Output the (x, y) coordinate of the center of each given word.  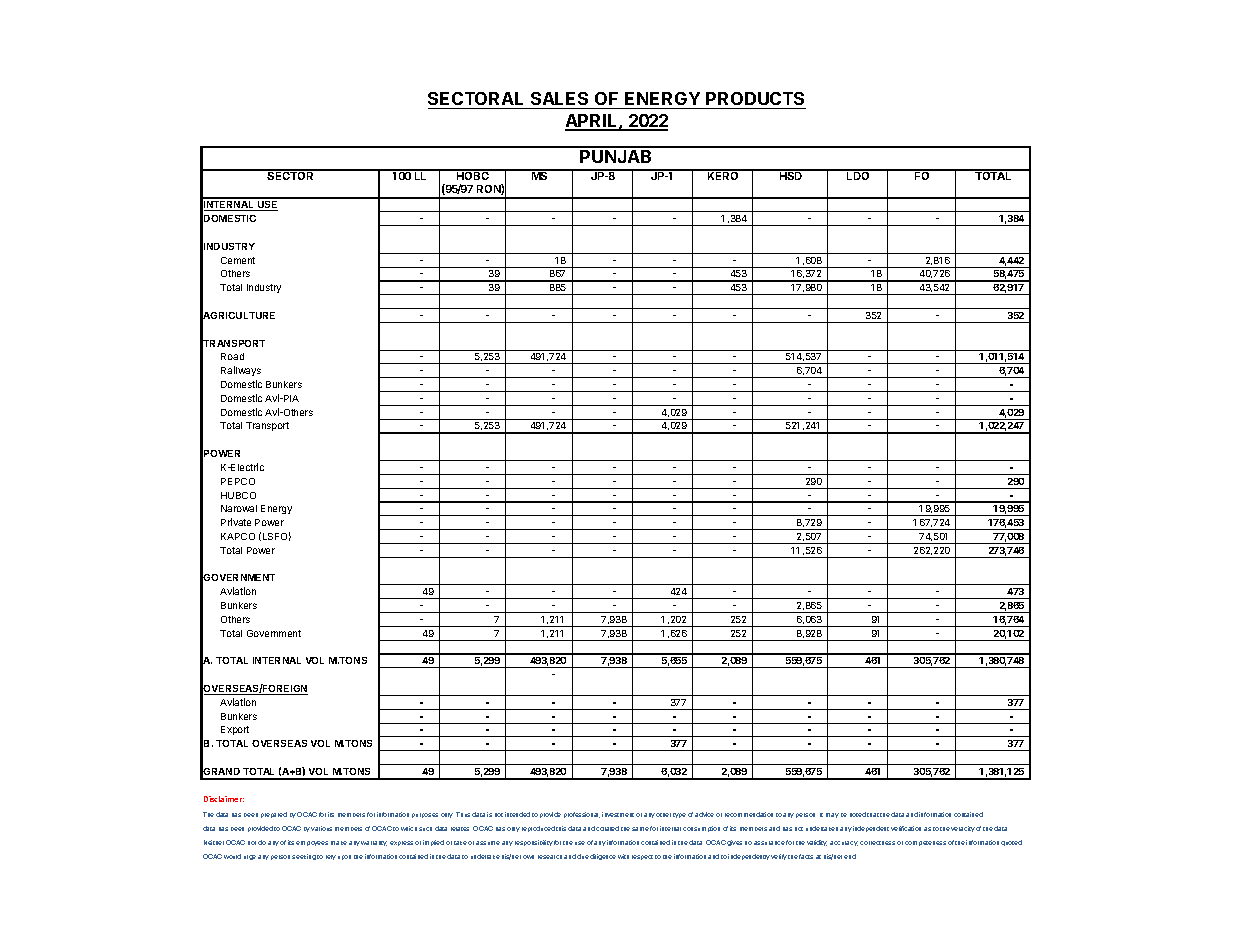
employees (312, 843)
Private (236, 522)
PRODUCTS (755, 98)
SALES (559, 98)
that (873, 815)
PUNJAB (615, 156)
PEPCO (238, 481)
